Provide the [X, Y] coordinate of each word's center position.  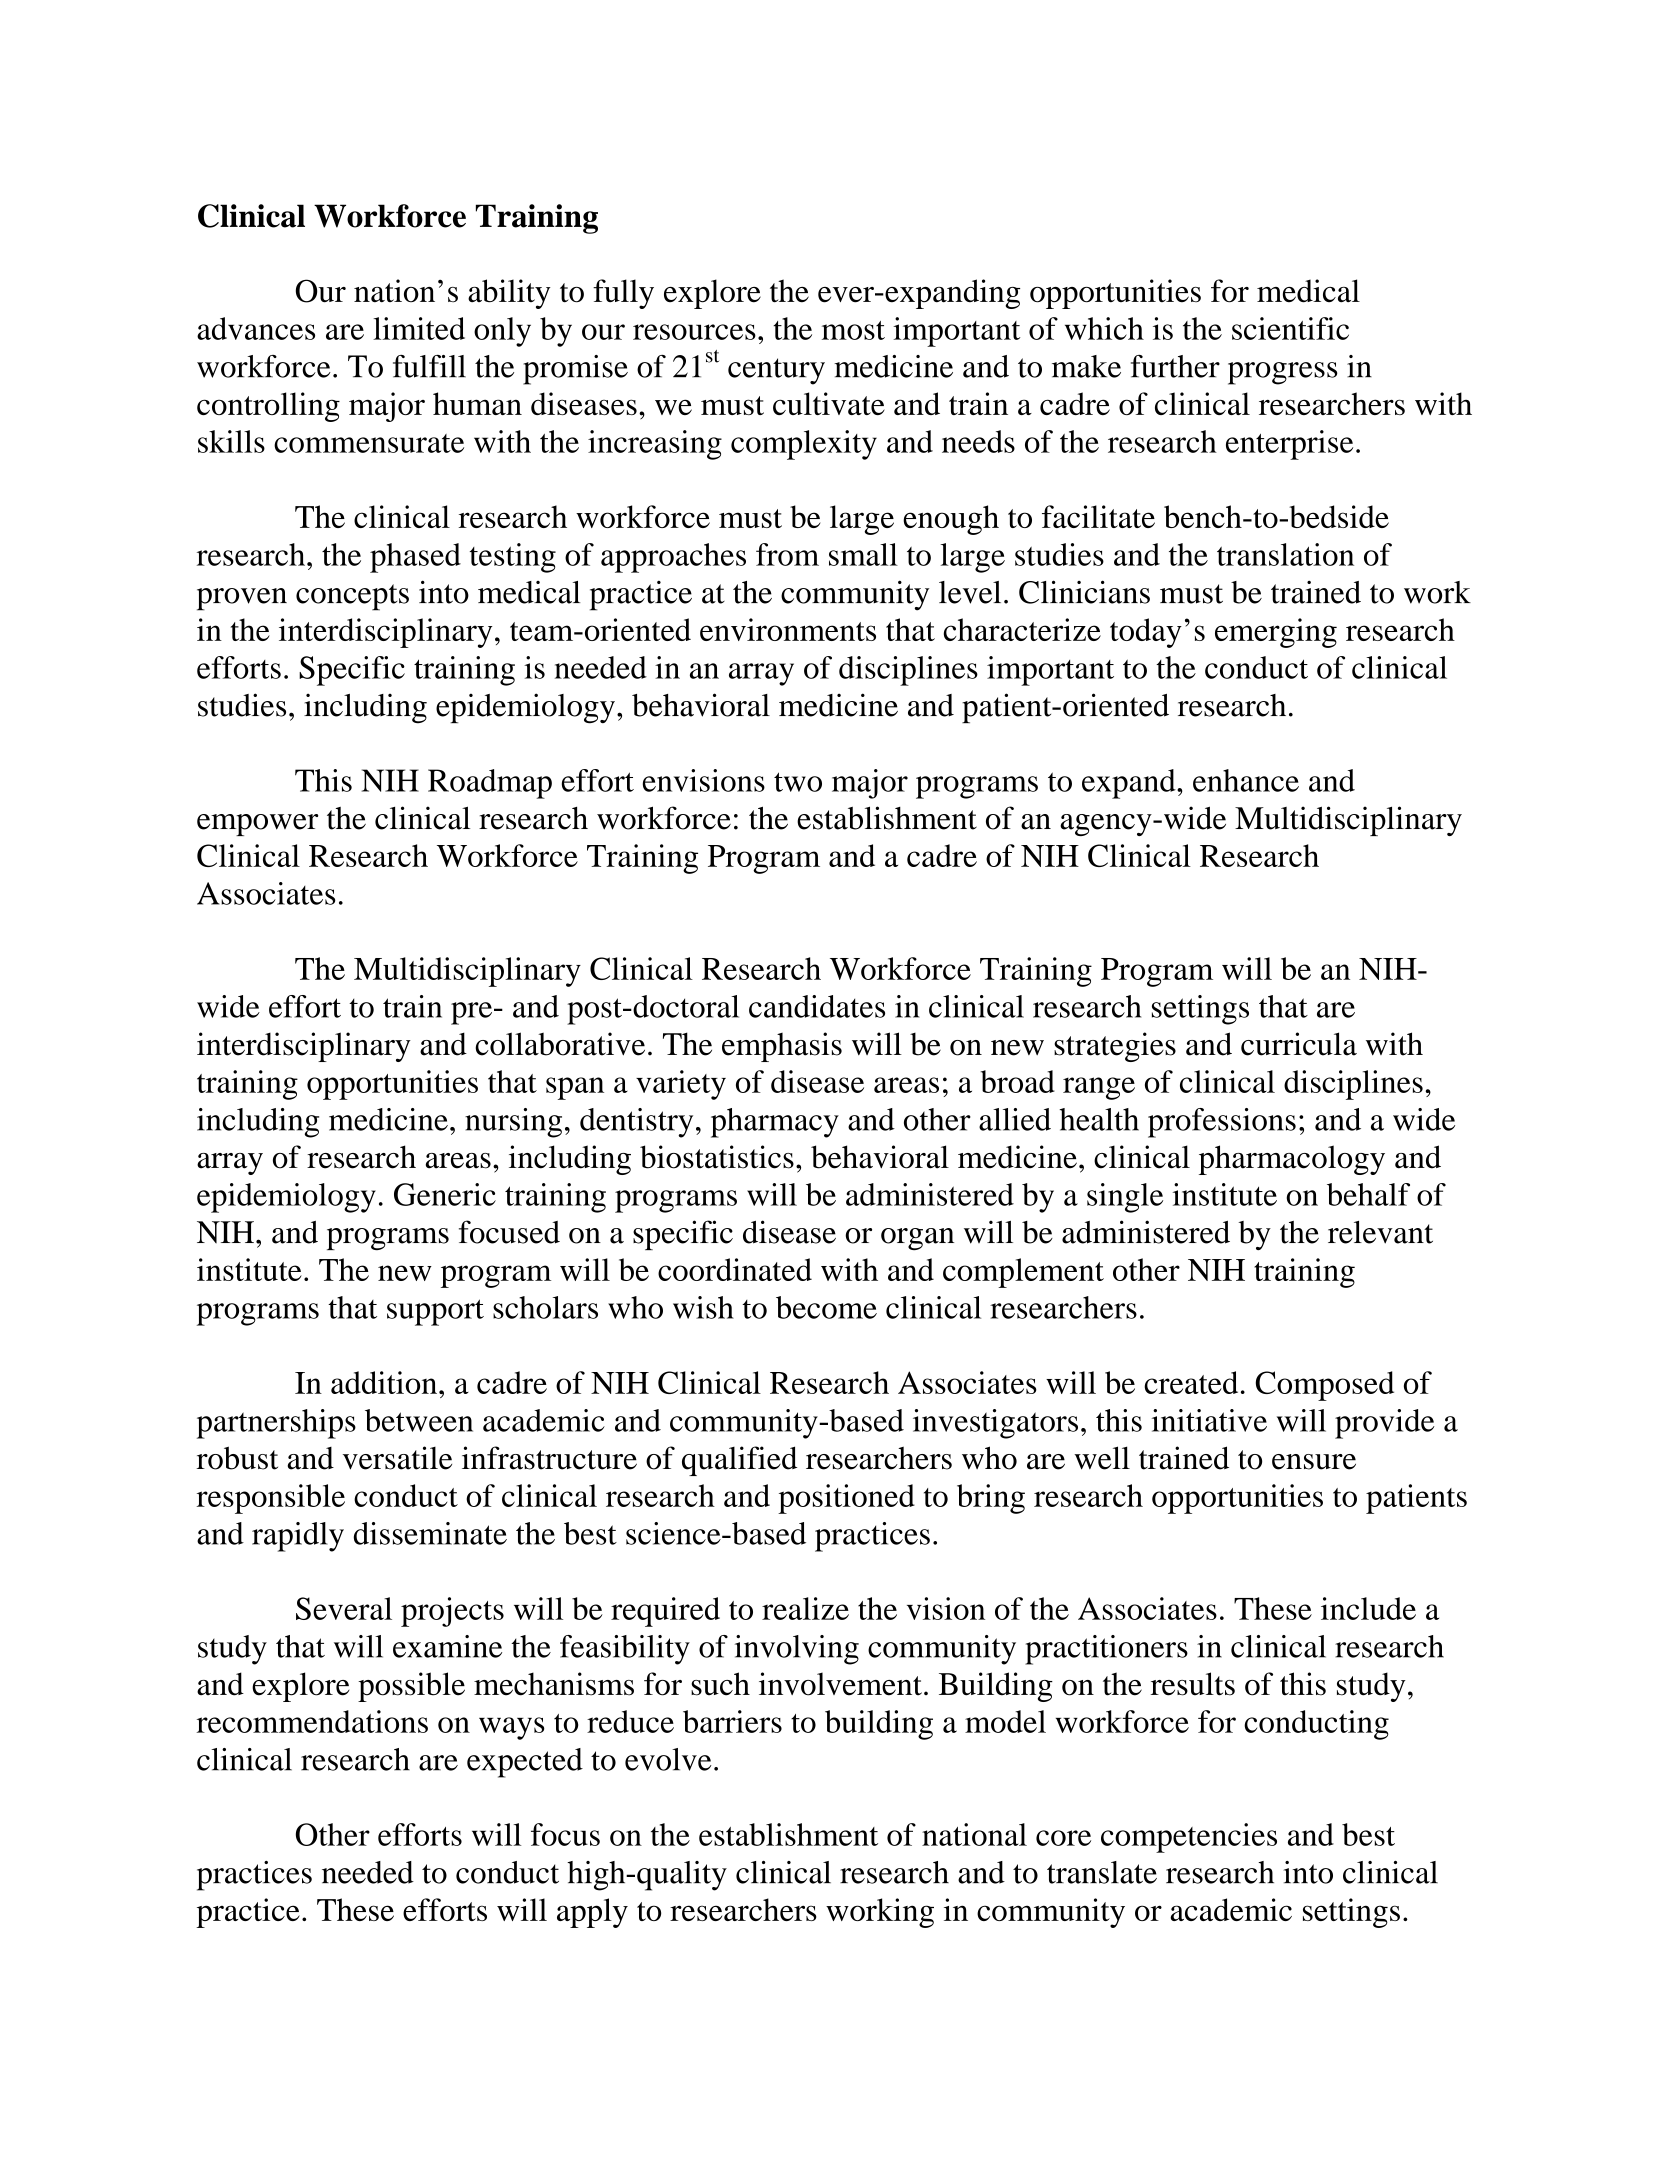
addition [385, 1382]
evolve [668, 1759]
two [798, 782]
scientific [1290, 328]
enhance [1246, 780]
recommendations [312, 1721]
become [826, 1307]
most [853, 330]
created [1191, 1382]
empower [257, 825]
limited [419, 328]
